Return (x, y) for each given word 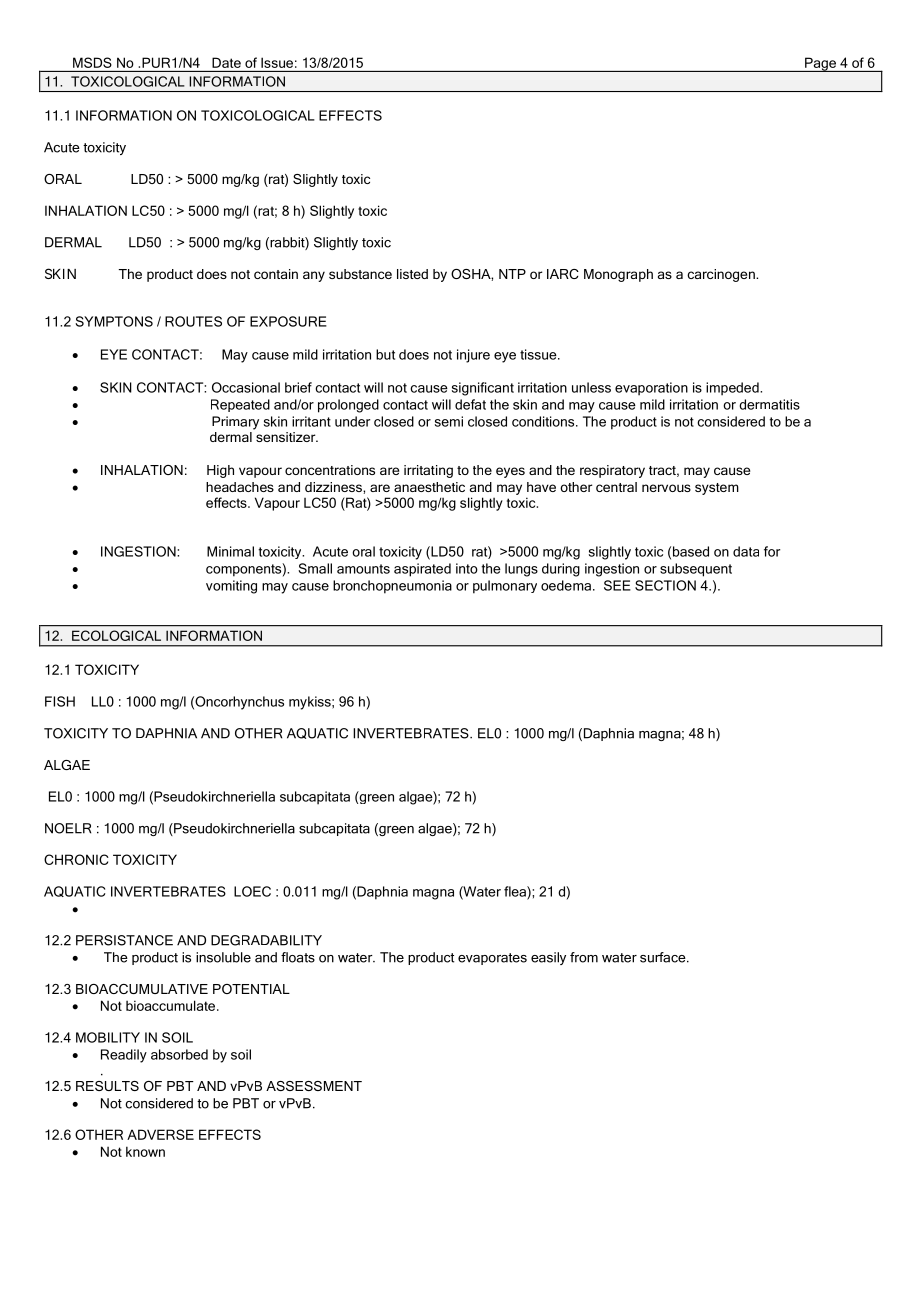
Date (226, 63)
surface (664, 957)
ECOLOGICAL (116, 635)
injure (473, 356)
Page (821, 64)
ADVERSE (160, 1134)
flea (516, 892)
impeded (733, 389)
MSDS (92, 62)
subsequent (696, 570)
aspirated (422, 570)
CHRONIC (76, 859)
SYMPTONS (114, 321)
